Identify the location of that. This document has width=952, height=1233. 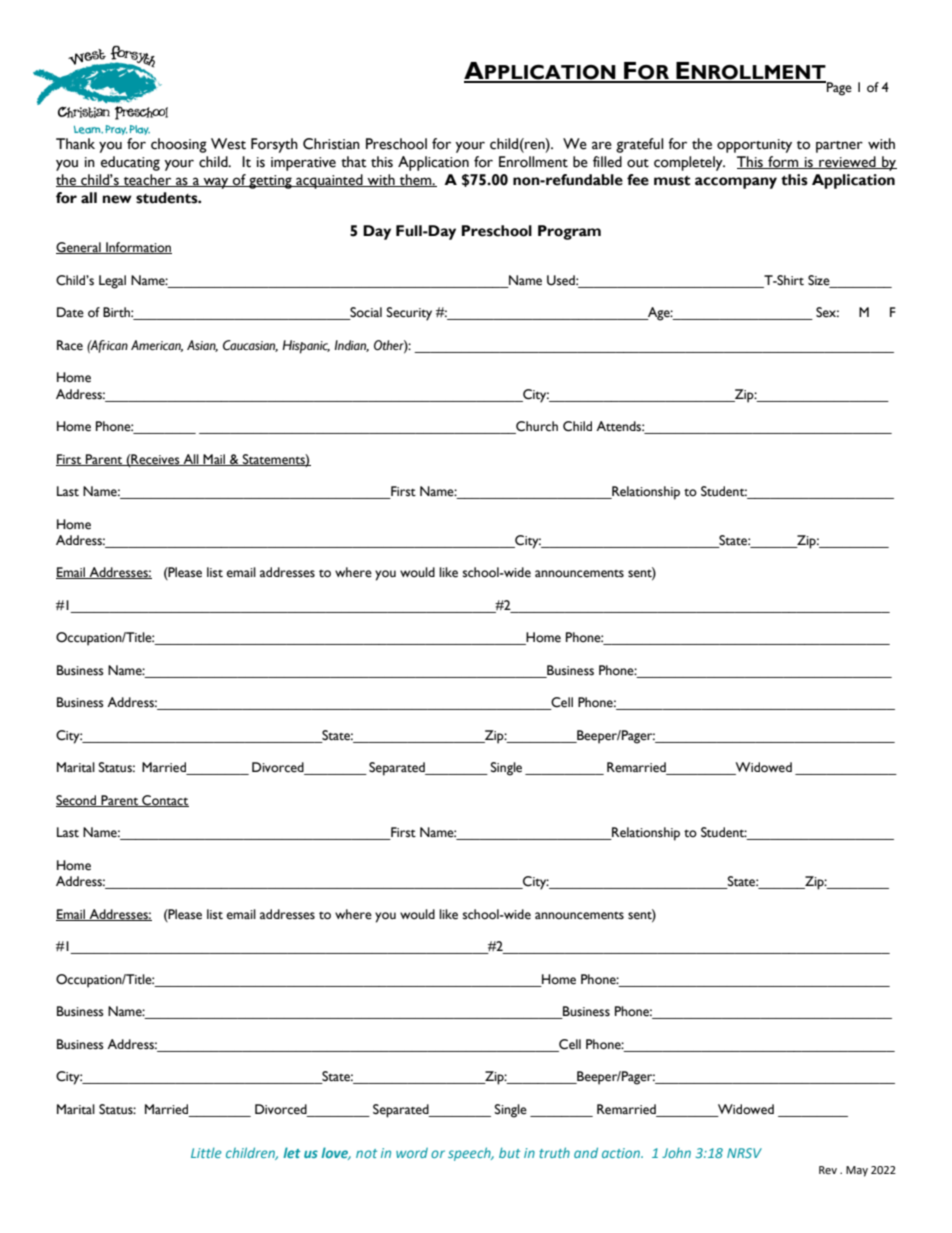
(354, 162).
